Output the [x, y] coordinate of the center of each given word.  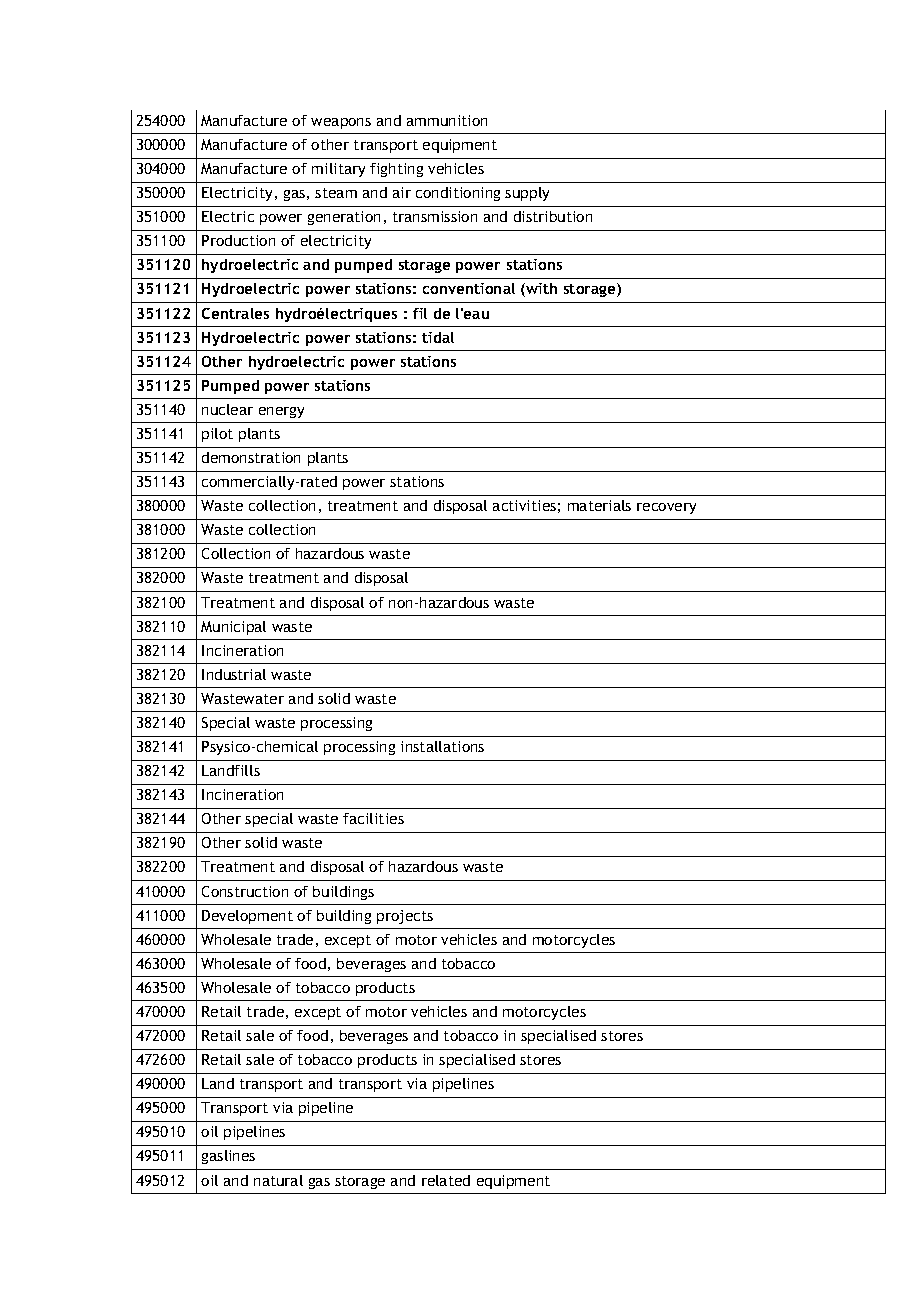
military [338, 170]
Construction [245, 891]
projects [405, 917]
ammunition [447, 120]
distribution [553, 216]
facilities [373, 818]
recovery [666, 508]
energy [281, 412]
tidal [438, 337]
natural [278, 1180]
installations [442, 746]
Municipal [233, 628]
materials [599, 505]
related [446, 1180]
